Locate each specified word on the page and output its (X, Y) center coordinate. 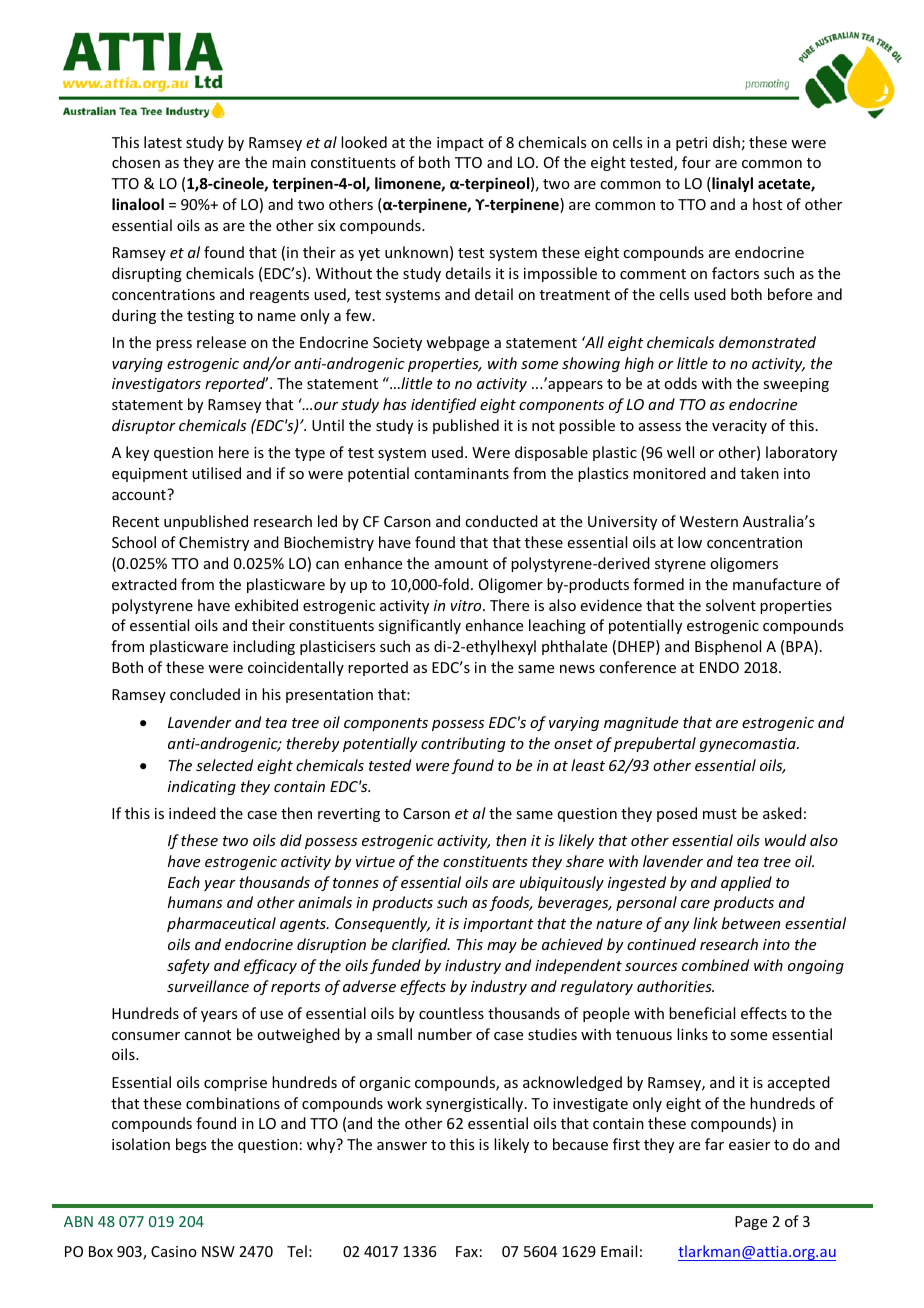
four (696, 162)
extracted (144, 584)
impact (460, 144)
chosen (136, 162)
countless (451, 1013)
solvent (731, 605)
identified (443, 405)
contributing (463, 744)
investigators (156, 385)
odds (680, 383)
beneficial (702, 1013)
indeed (192, 813)
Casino (174, 1251)
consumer (146, 1036)
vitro (467, 605)
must (720, 814)
